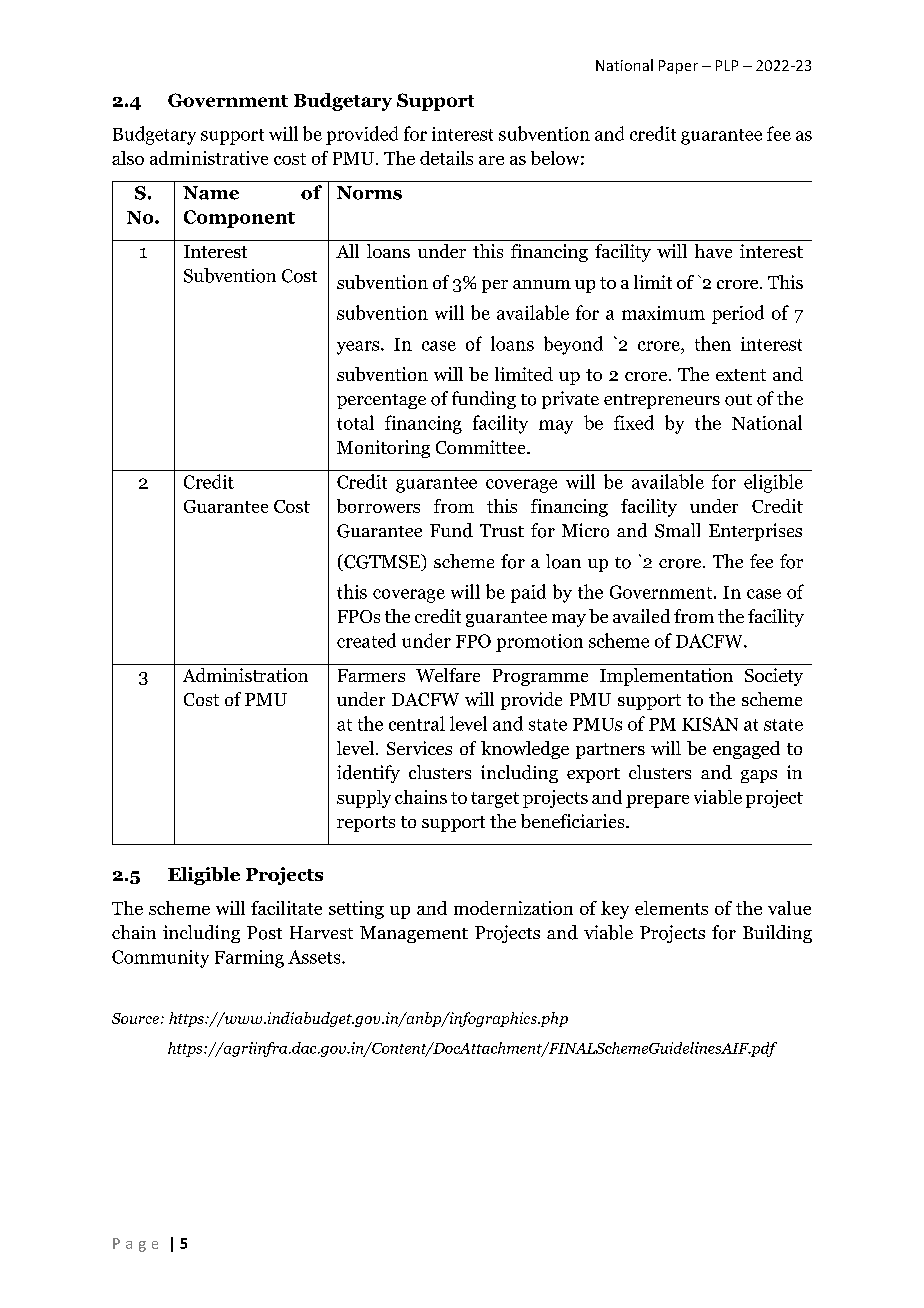  What do you see at coordinates (355, 422) in the screenshot?
I see `total` at bounding box center [355, 422].
